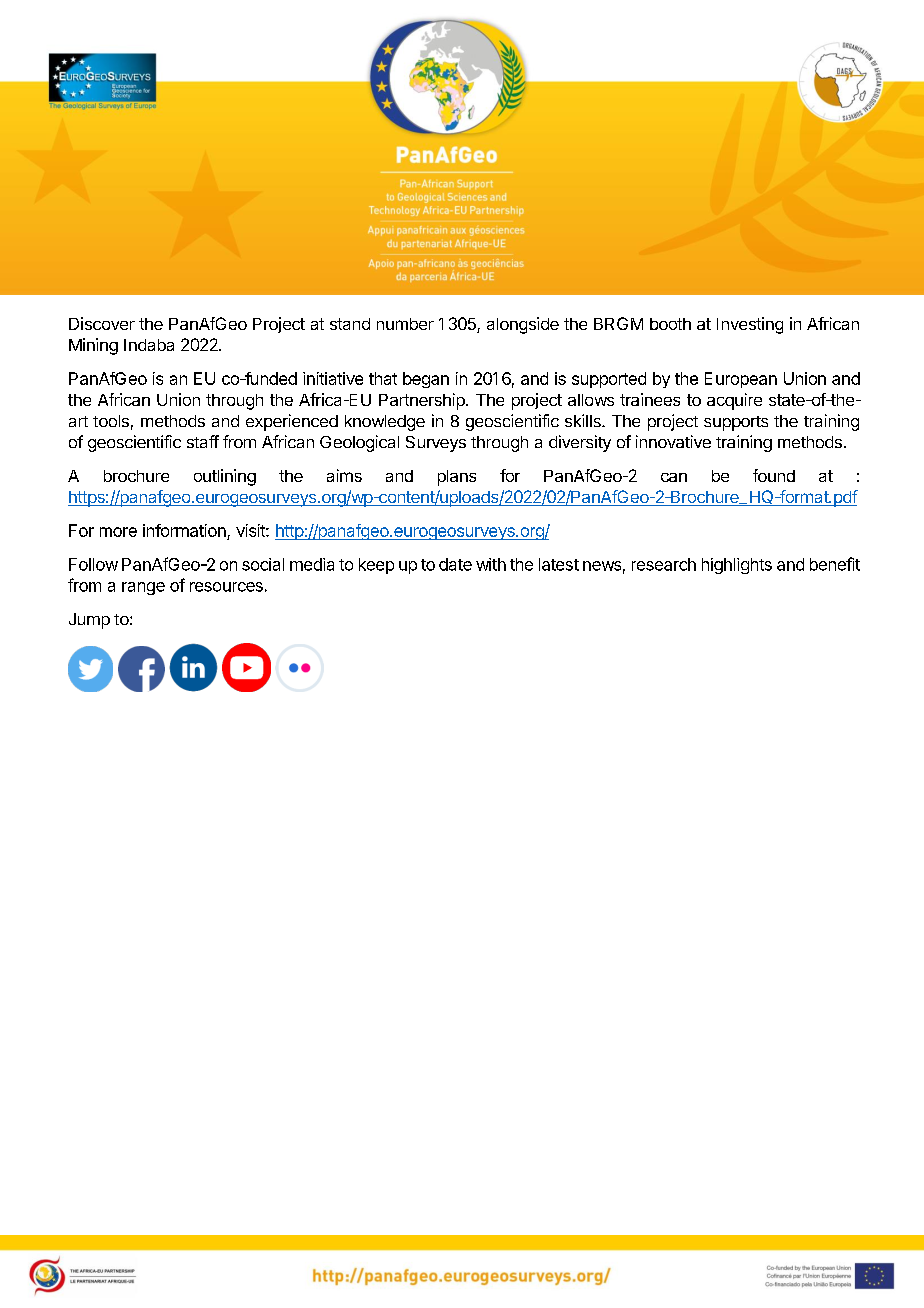  I want to click on Jump, so click(89, 621).
